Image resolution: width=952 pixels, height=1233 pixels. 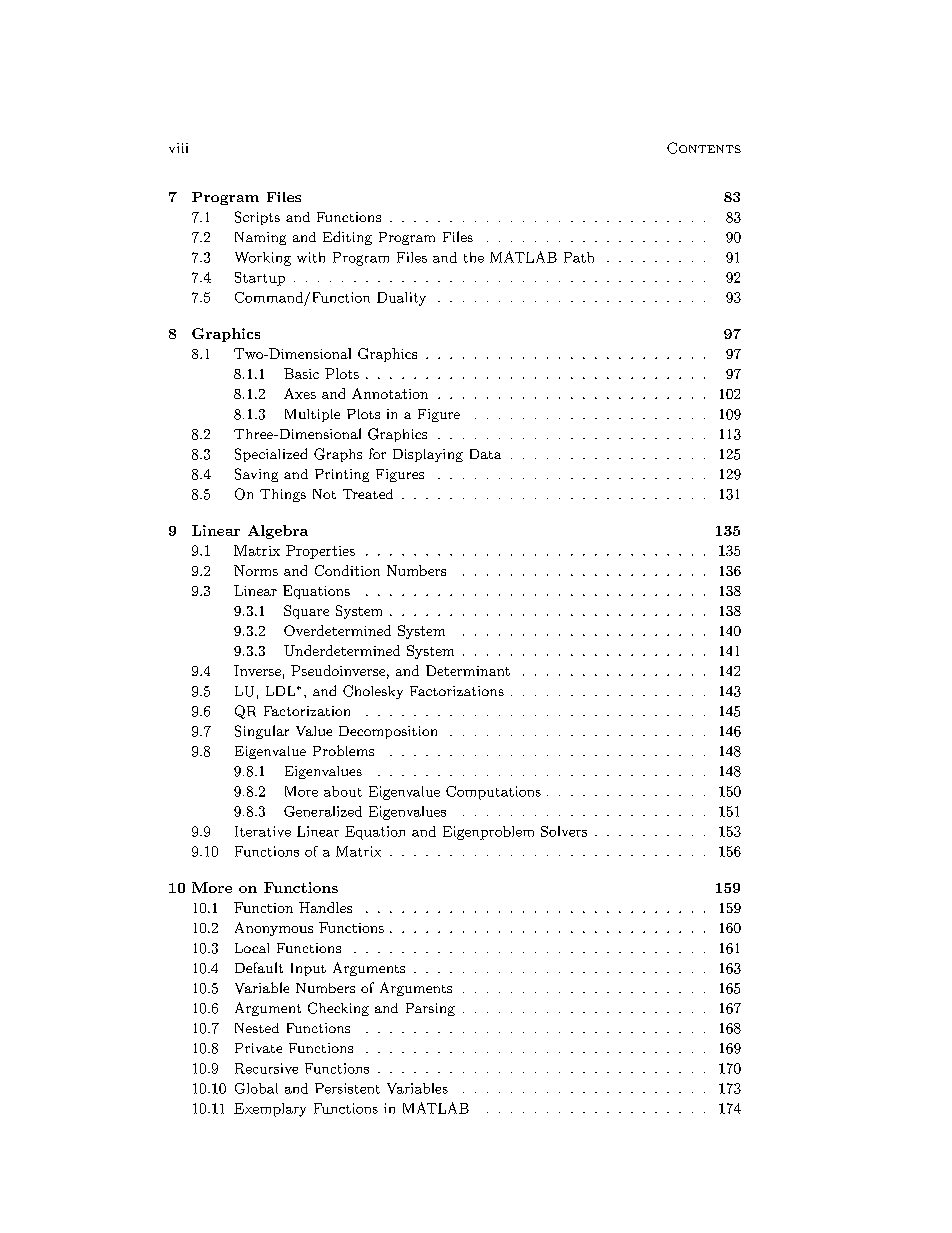 What do you see at coordinates (256, 1088) in the page?
I see `Global` at bounding box center [256, 1088].
